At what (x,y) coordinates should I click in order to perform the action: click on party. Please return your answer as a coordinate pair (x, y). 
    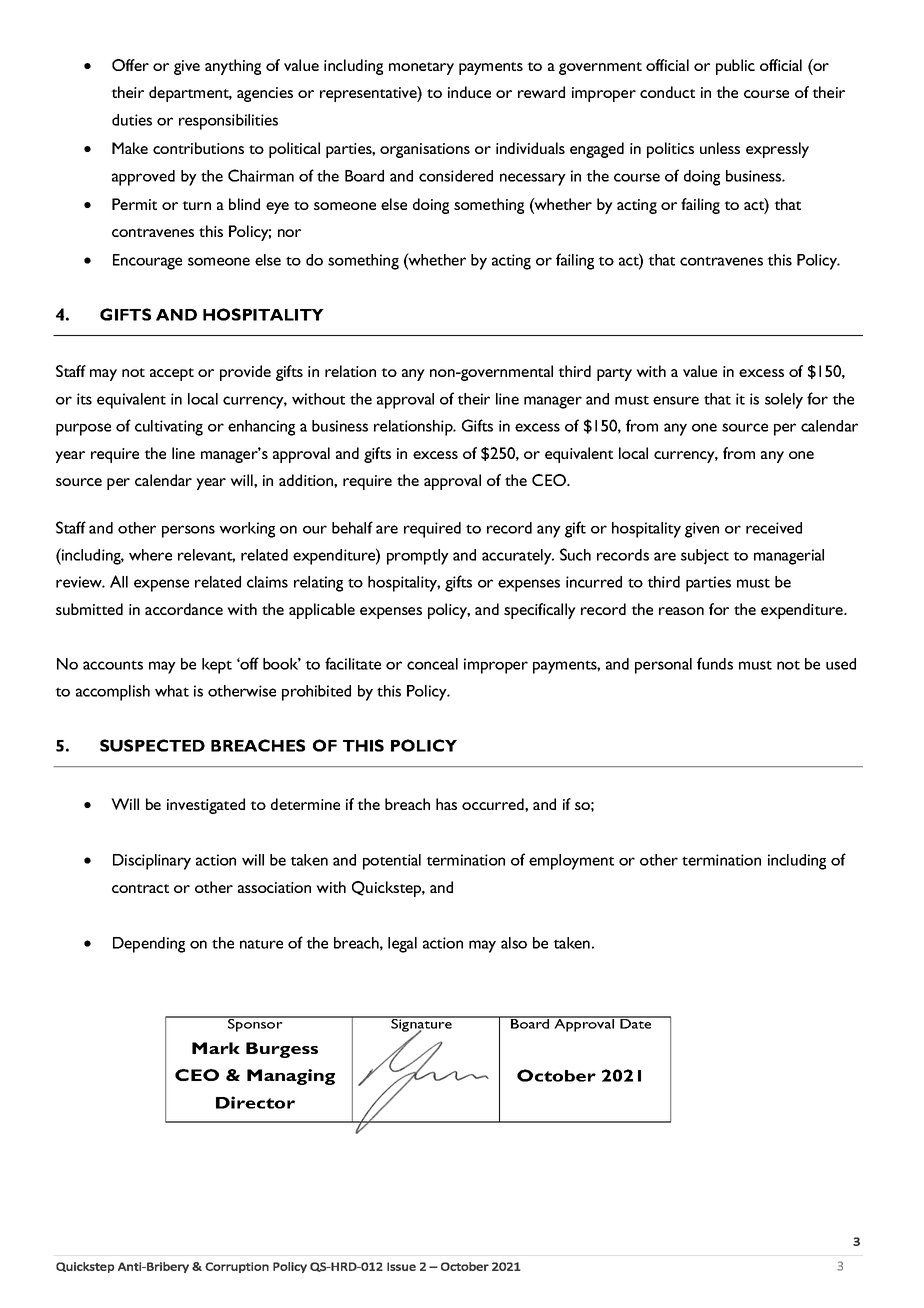
    Looking at the image, I should click on (614, 374).
